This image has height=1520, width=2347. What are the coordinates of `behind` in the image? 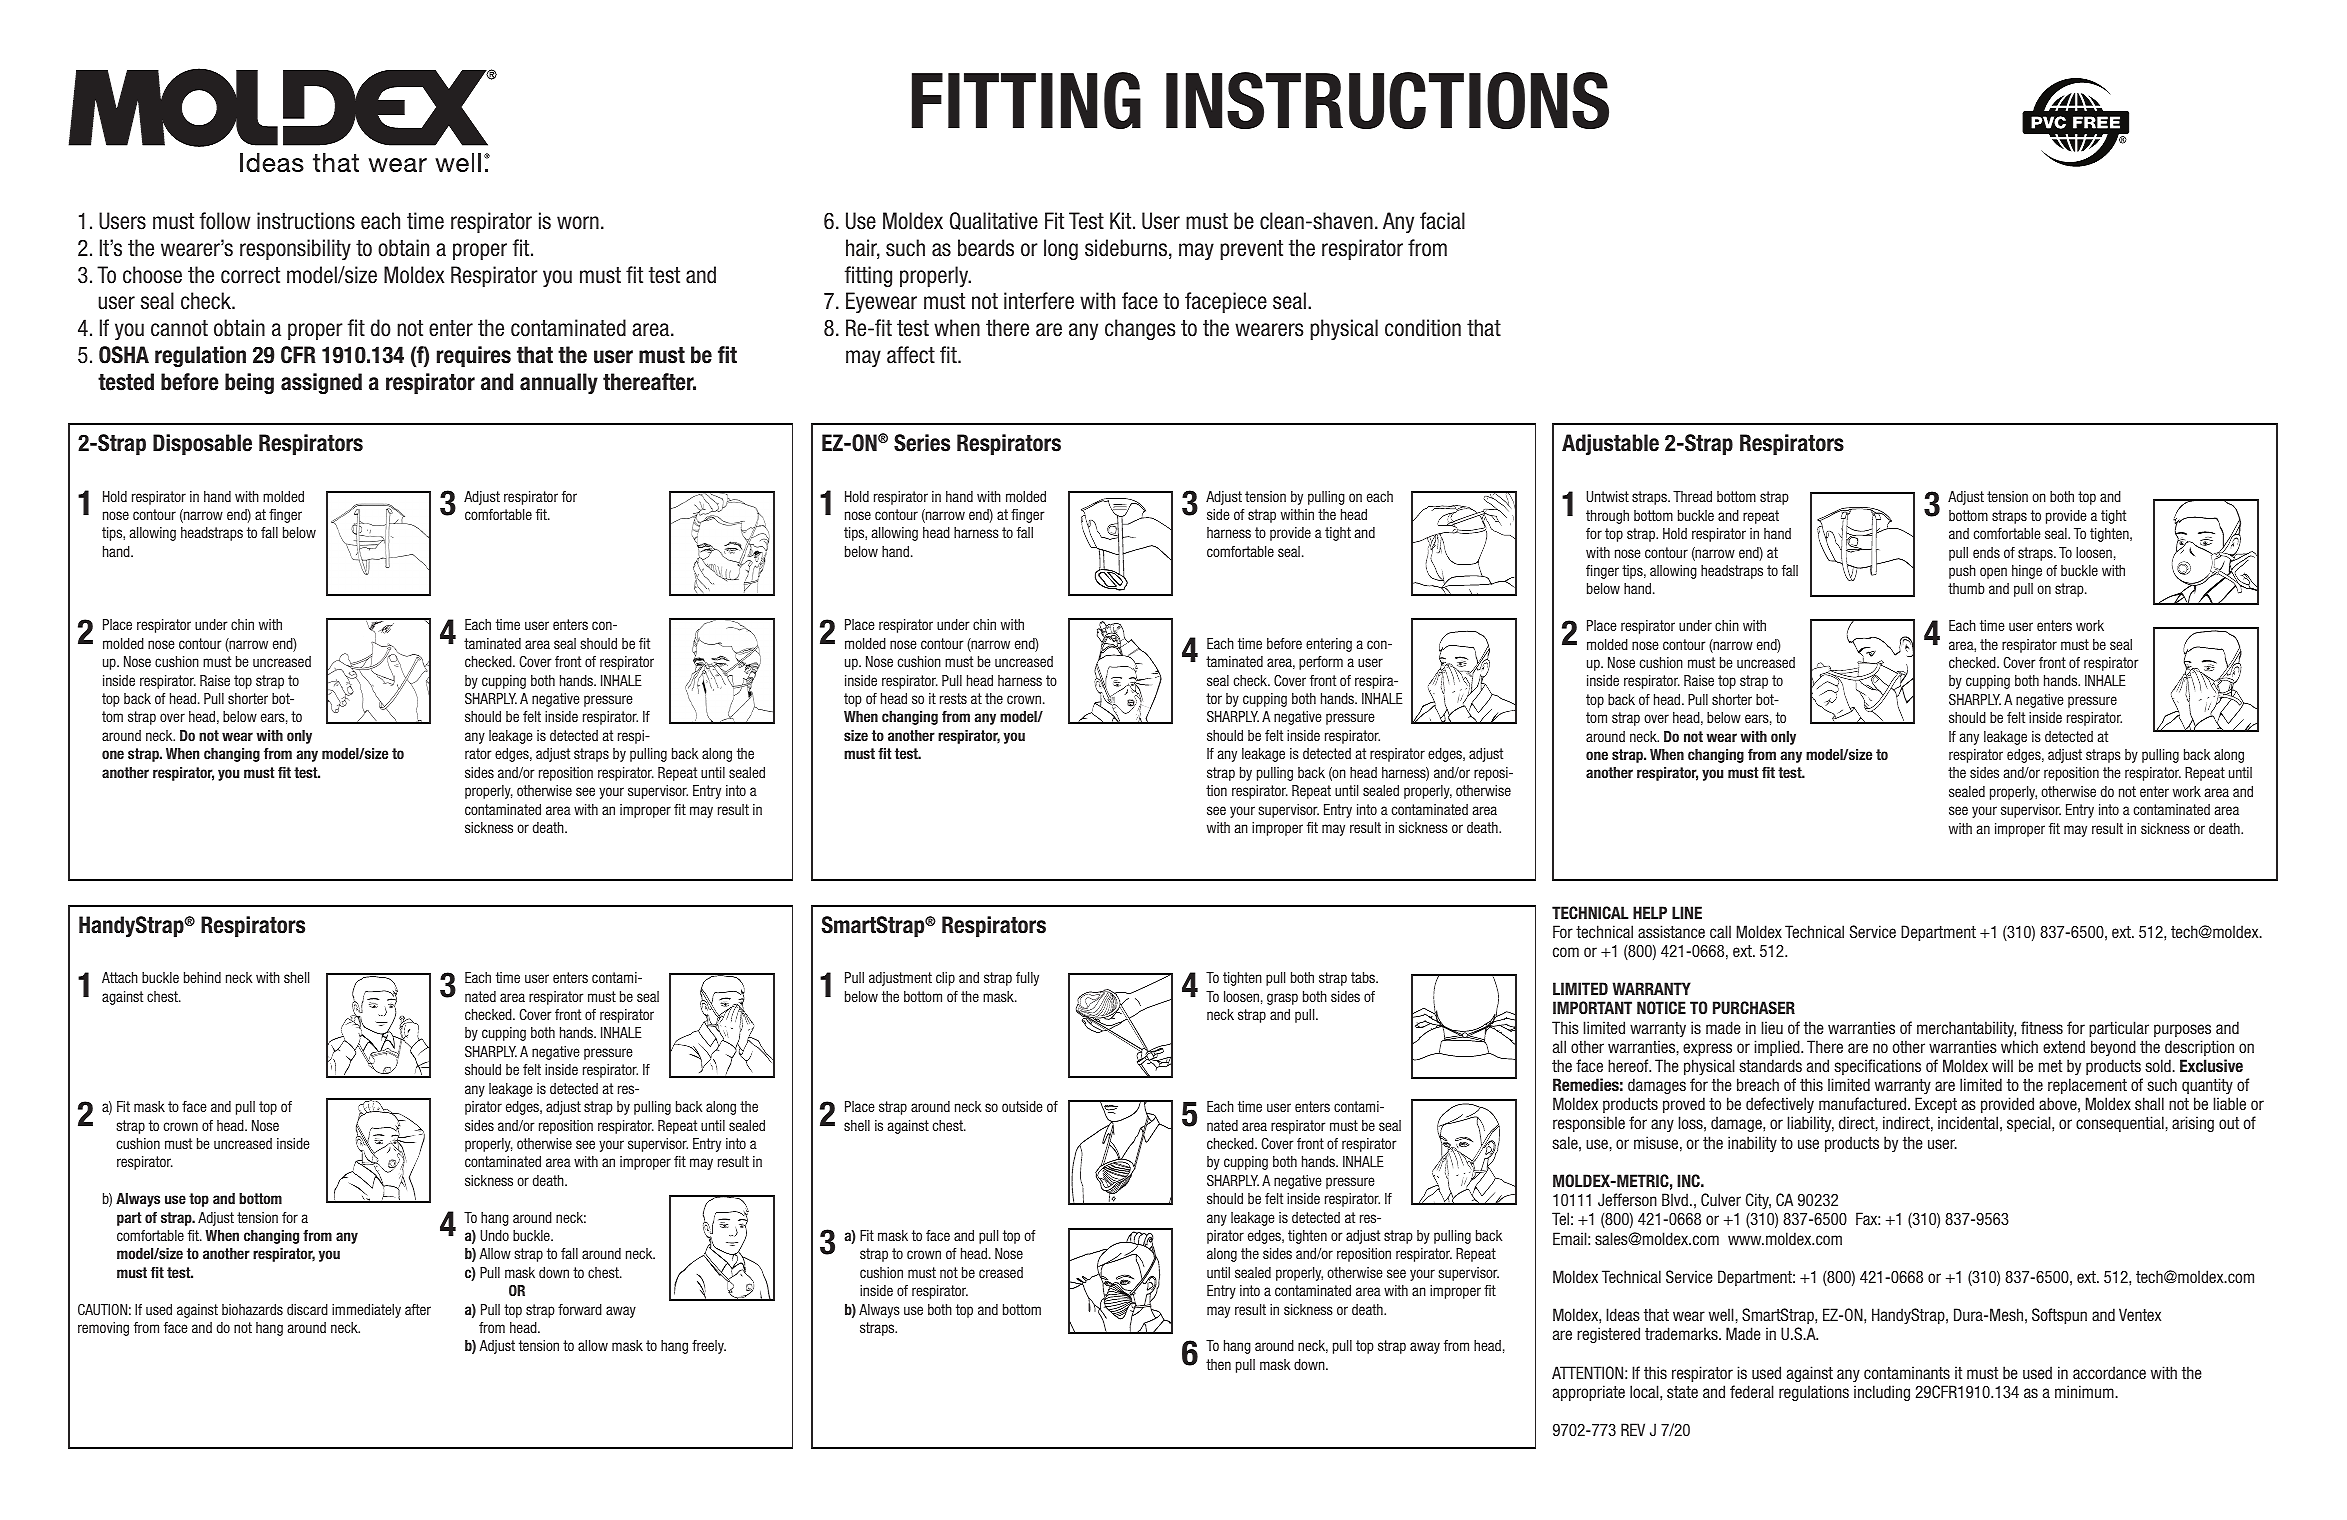 It's located at (202, 977).
